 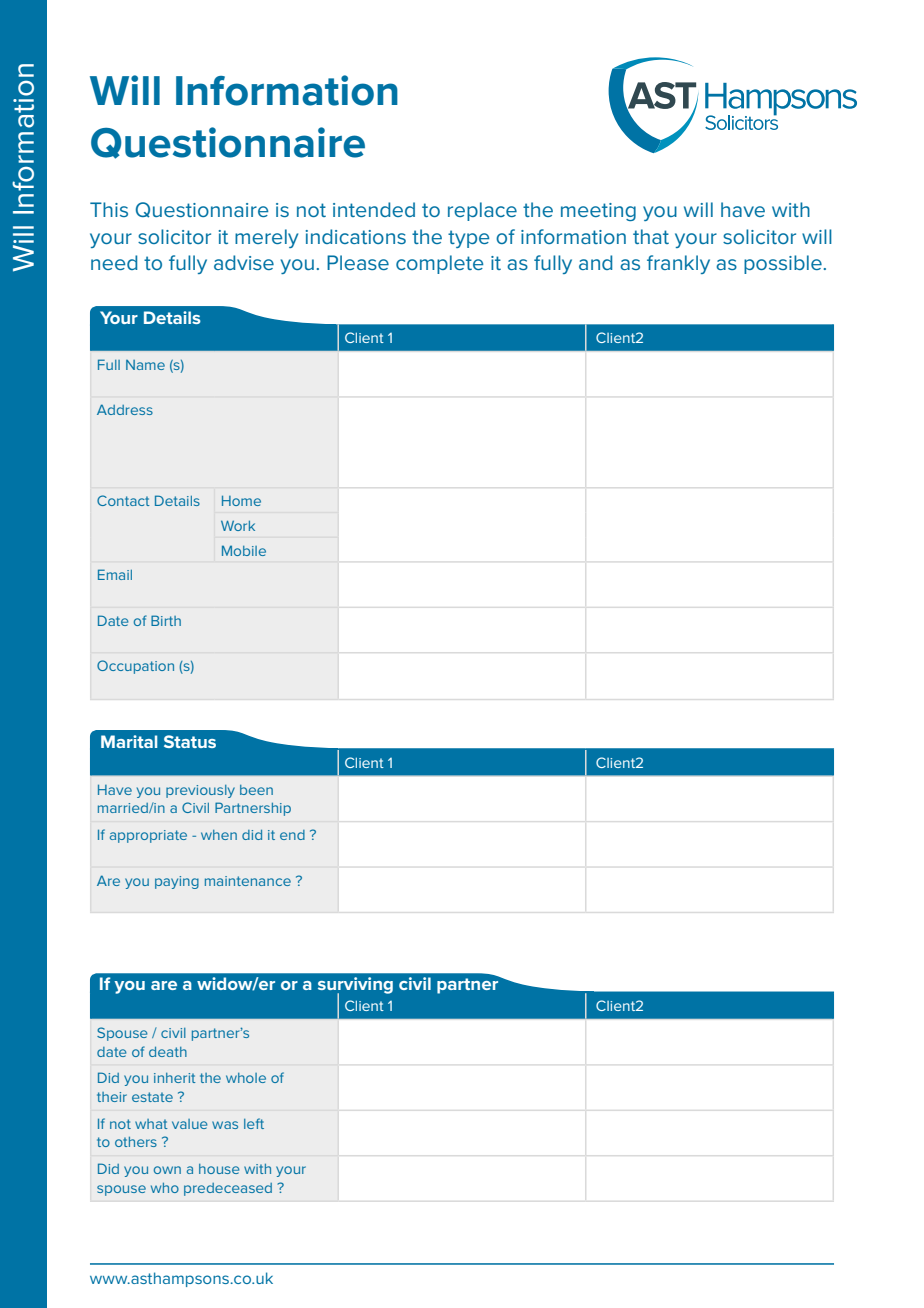 I want to click on when, so click(x=219, y=835).
